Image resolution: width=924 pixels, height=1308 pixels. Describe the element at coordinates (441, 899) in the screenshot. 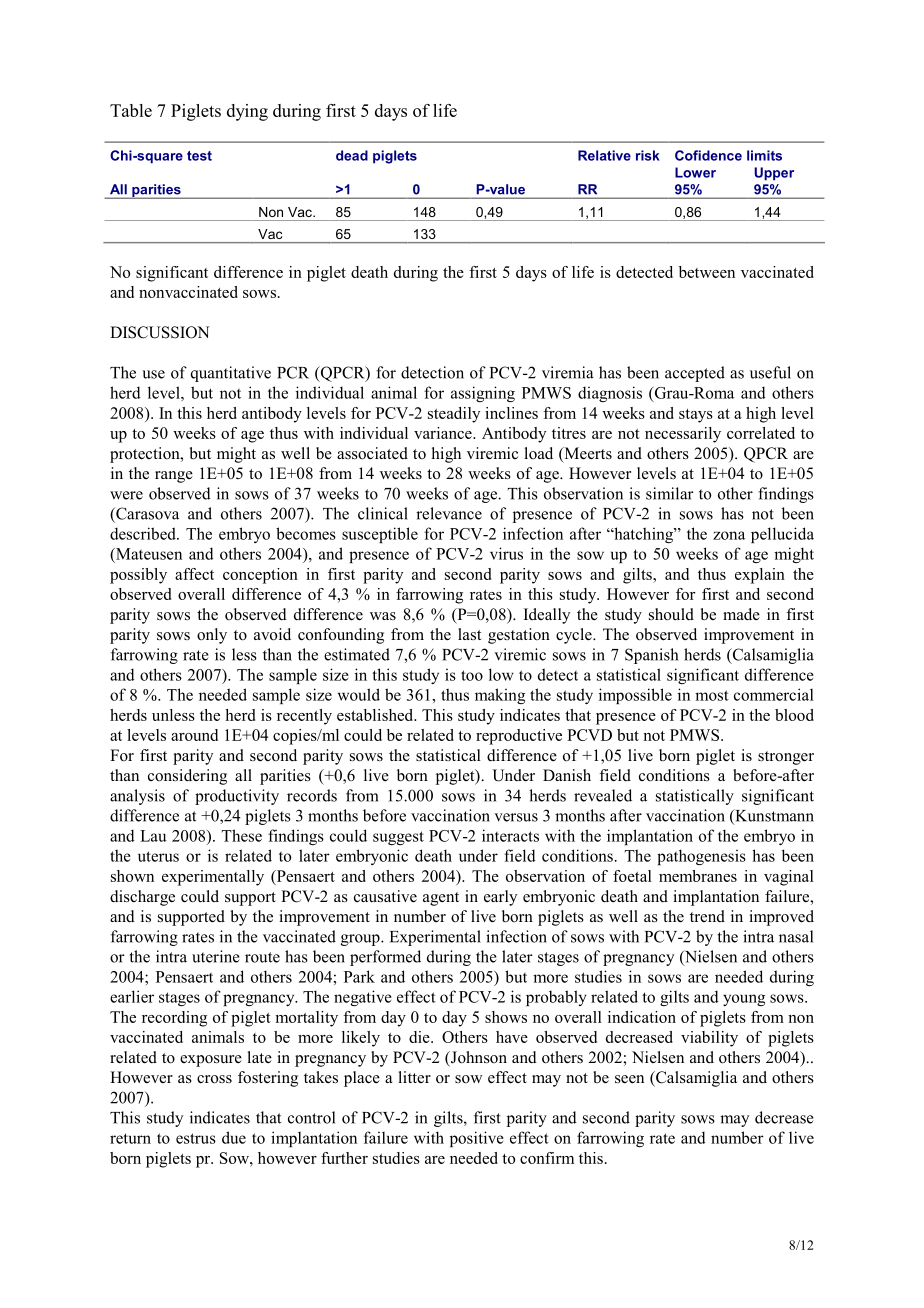

I see `agent` at that location.
